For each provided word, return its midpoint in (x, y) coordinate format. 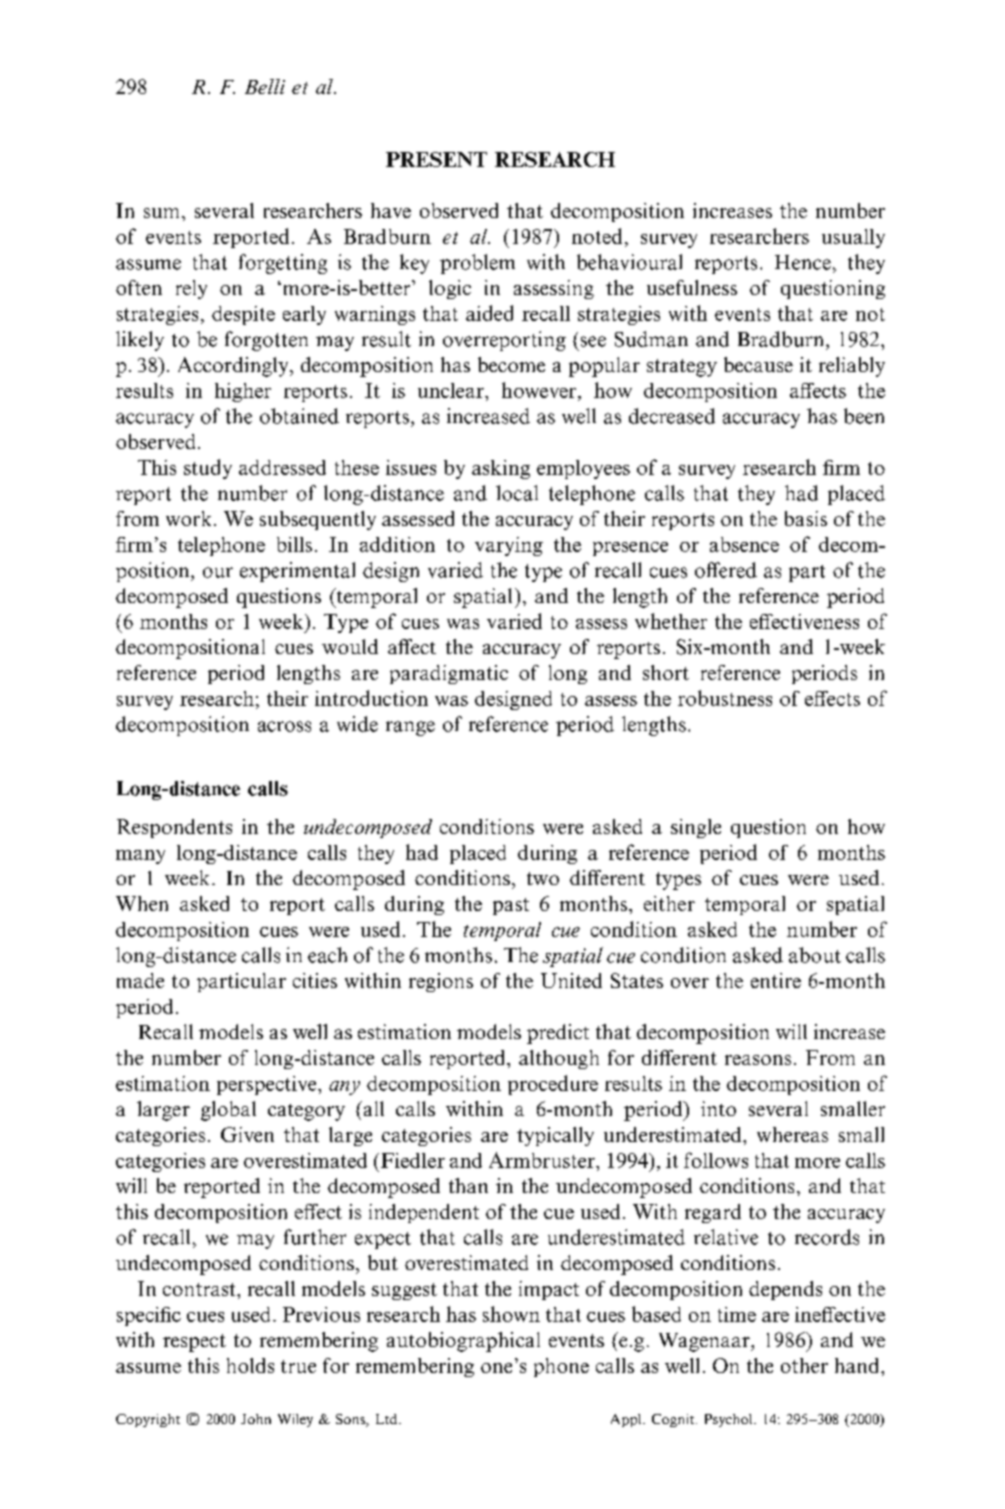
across (284, 726)
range (410, 728)
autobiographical (463, 1342)
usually (853, 238)
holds (250, 1365)
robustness (725, 698)
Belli (265, 86)
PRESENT (436, 159)
